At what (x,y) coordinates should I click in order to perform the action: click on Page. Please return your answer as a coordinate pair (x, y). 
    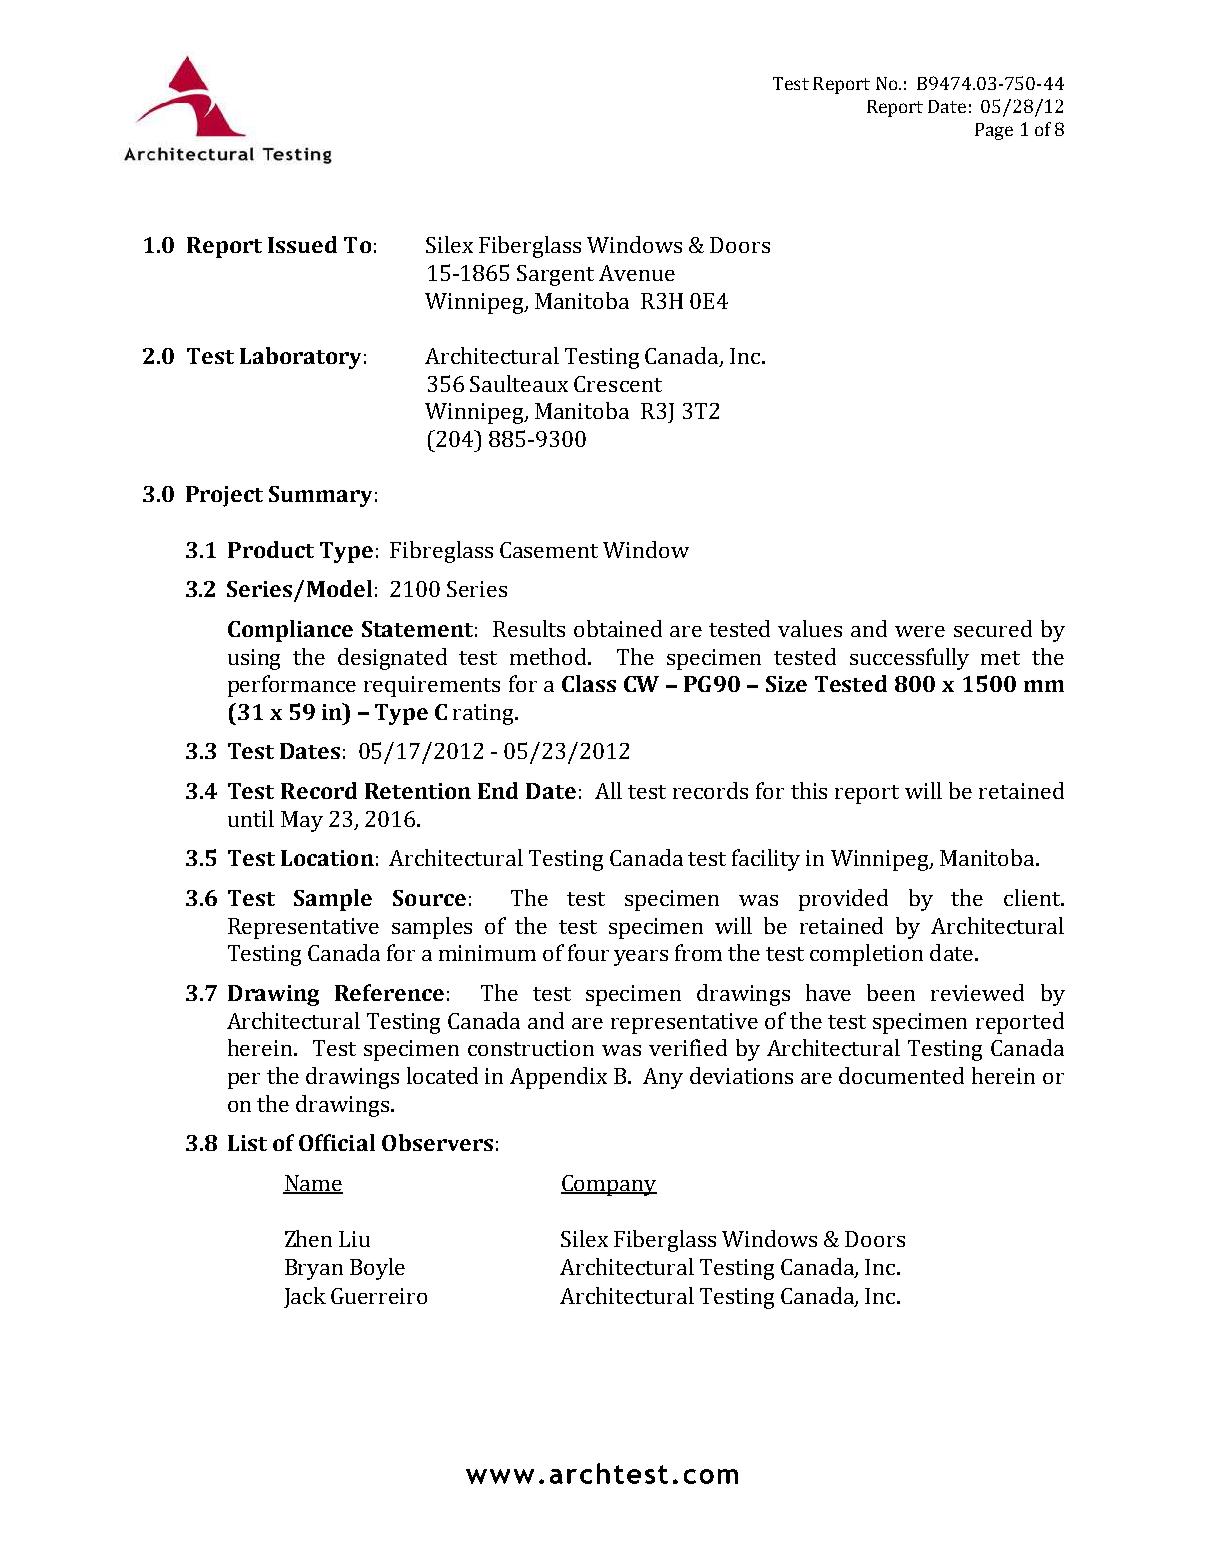
    Looking at the image, I should click on (994, 131).
